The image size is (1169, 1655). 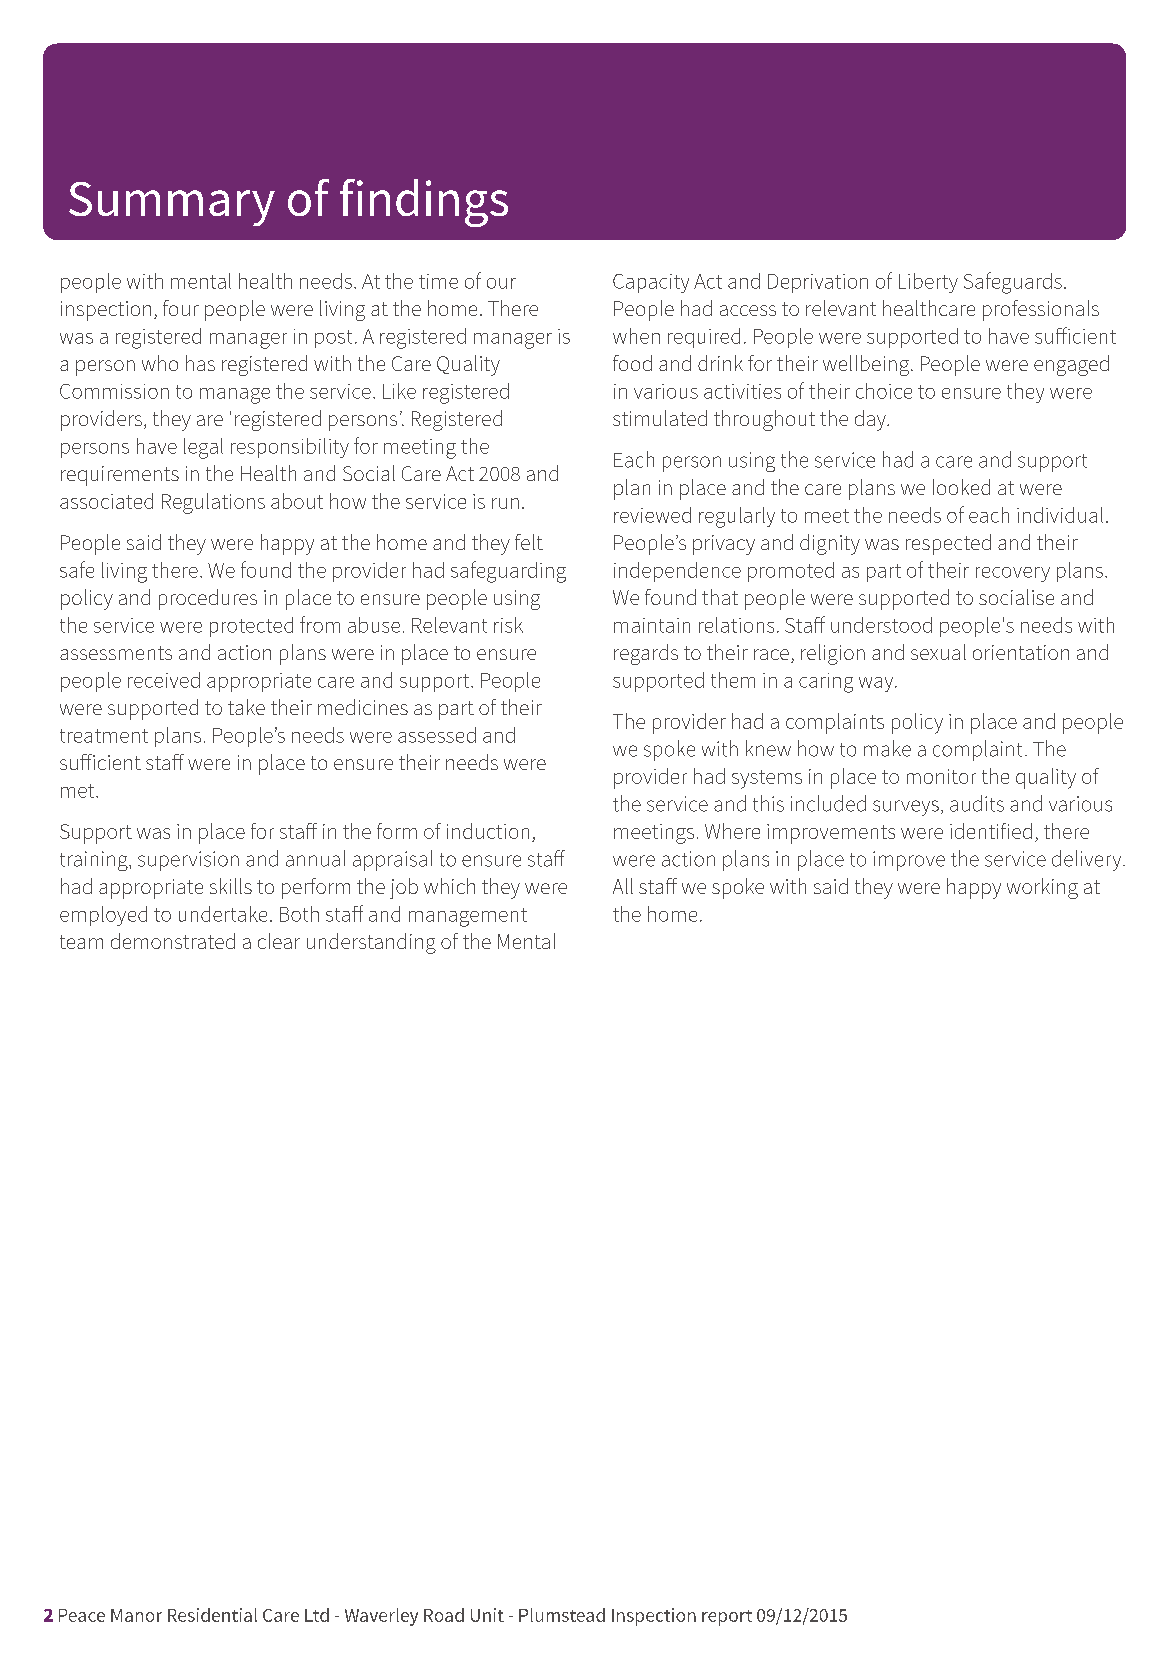 I want to click on Residential, so click(x=212, y=1615).
